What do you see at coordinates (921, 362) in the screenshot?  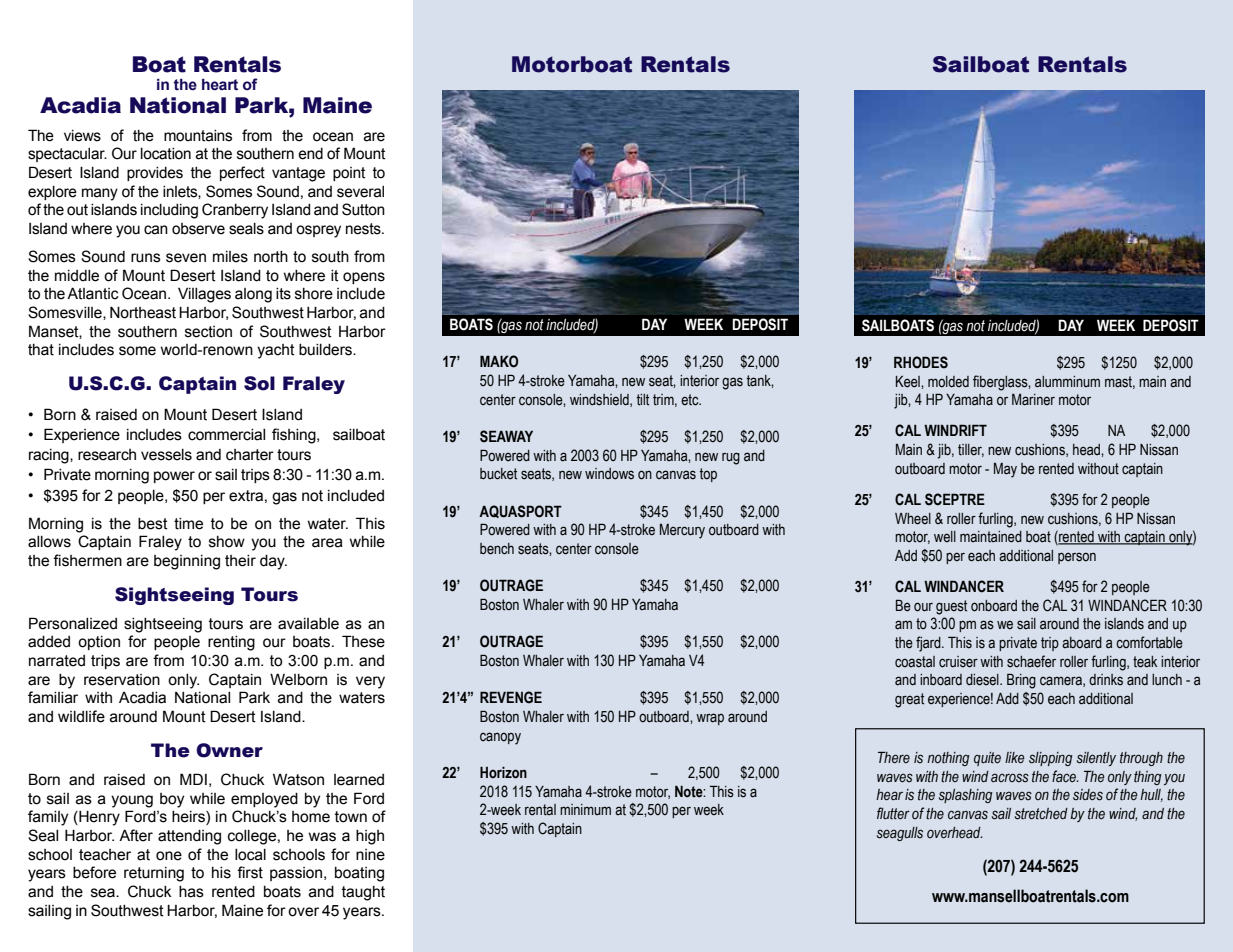 I see `RHODES` at bounding box center [921, 362].
